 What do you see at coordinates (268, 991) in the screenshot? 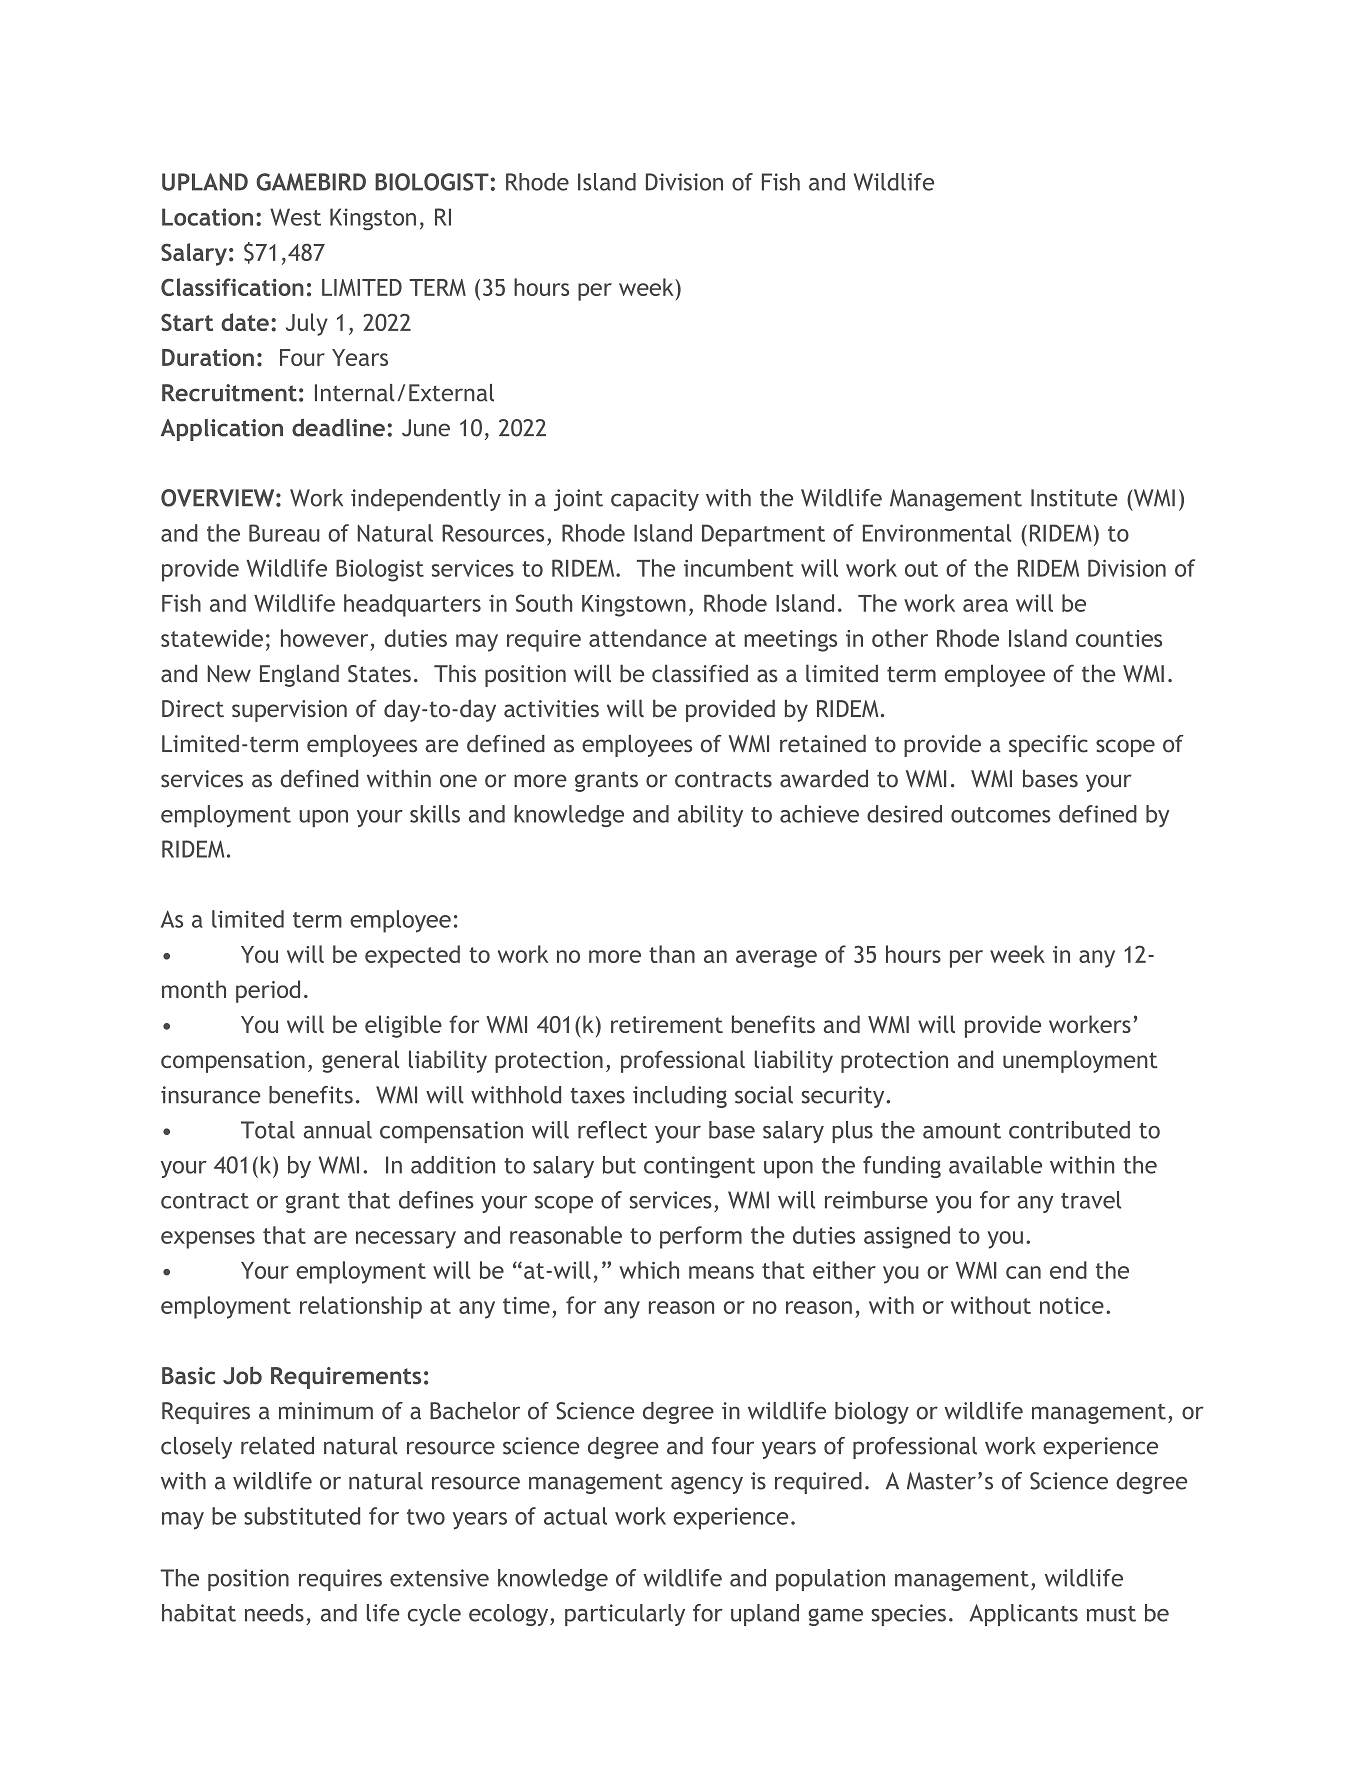
I see `period` at bounding box center [268, 991].
